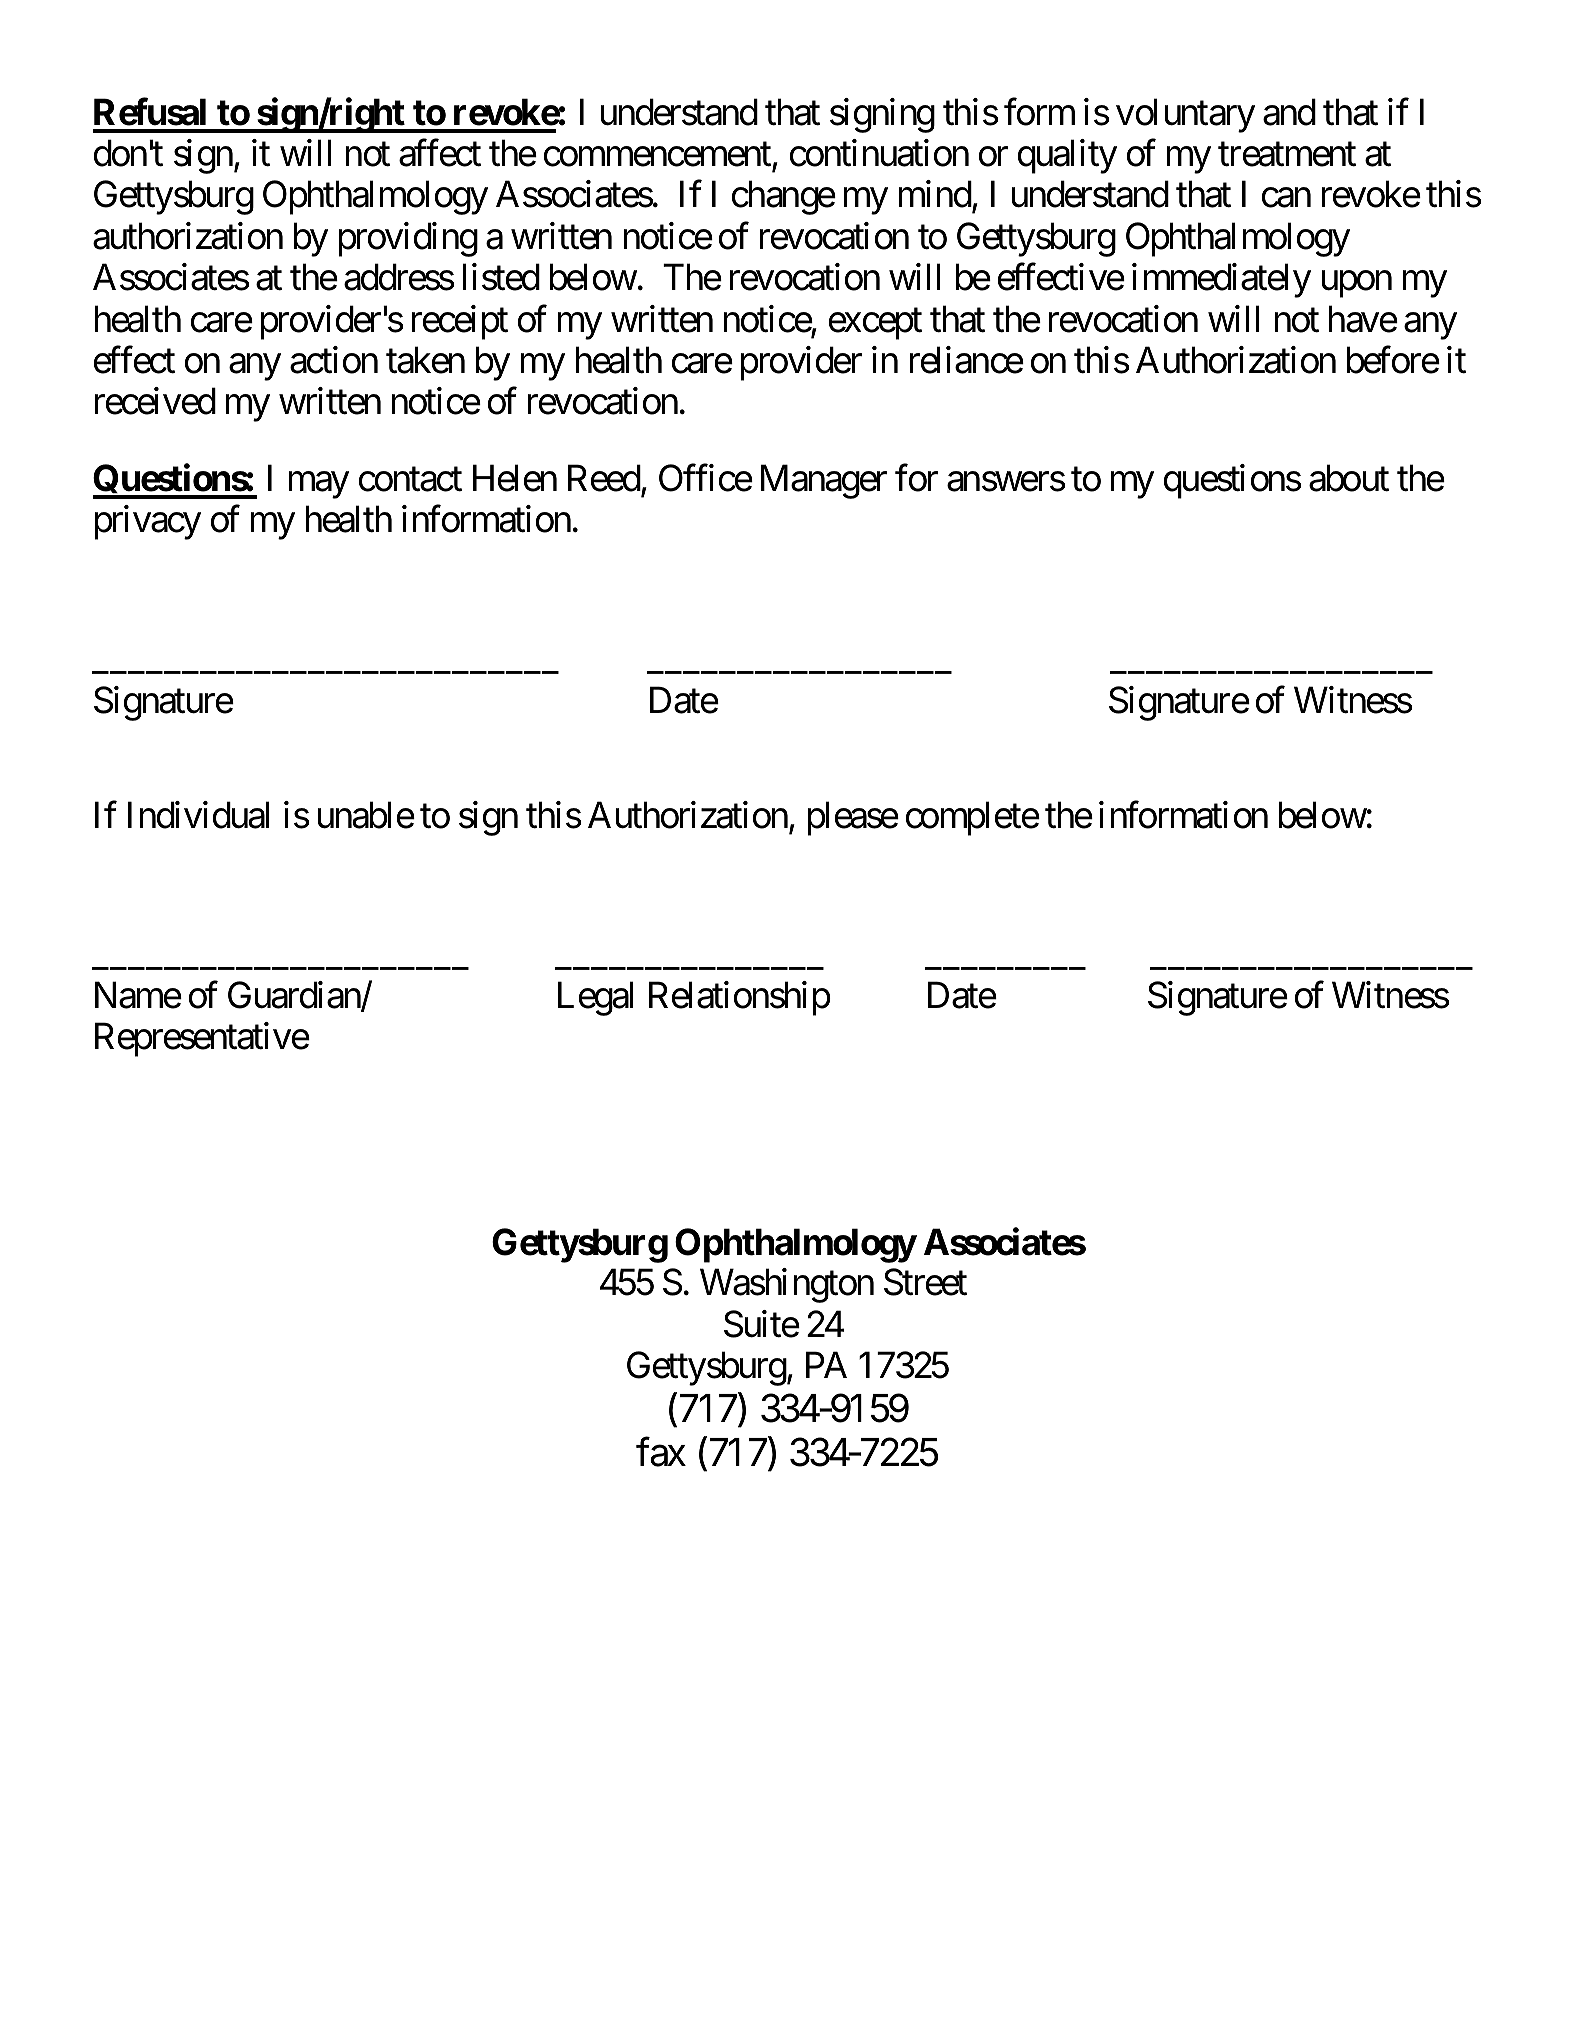  What do you see at coordinates (824, 482) in the screenshot?
I see `Manager` at bounding box center [824, 482].
